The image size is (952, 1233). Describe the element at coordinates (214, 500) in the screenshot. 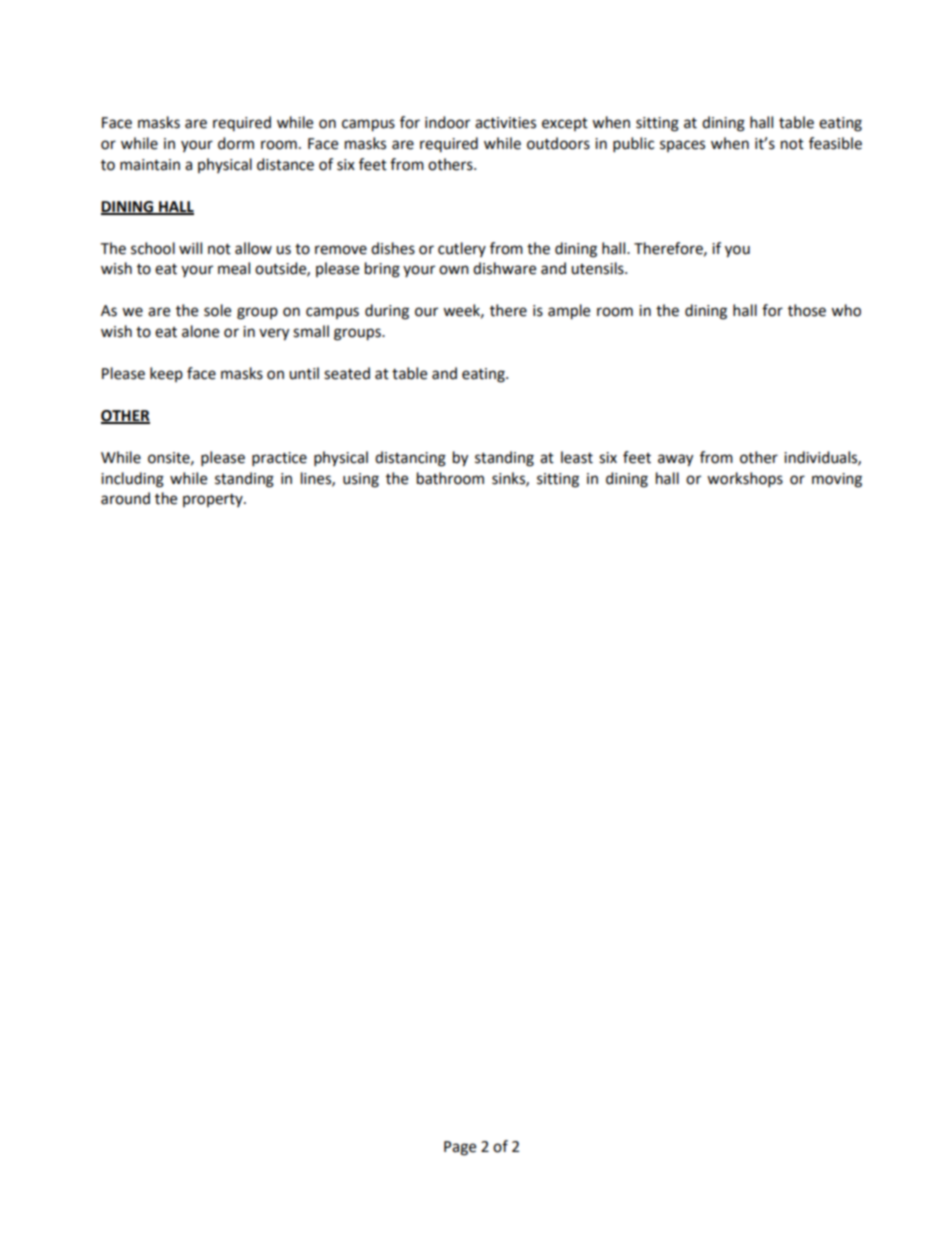

I see `property` at that location.
